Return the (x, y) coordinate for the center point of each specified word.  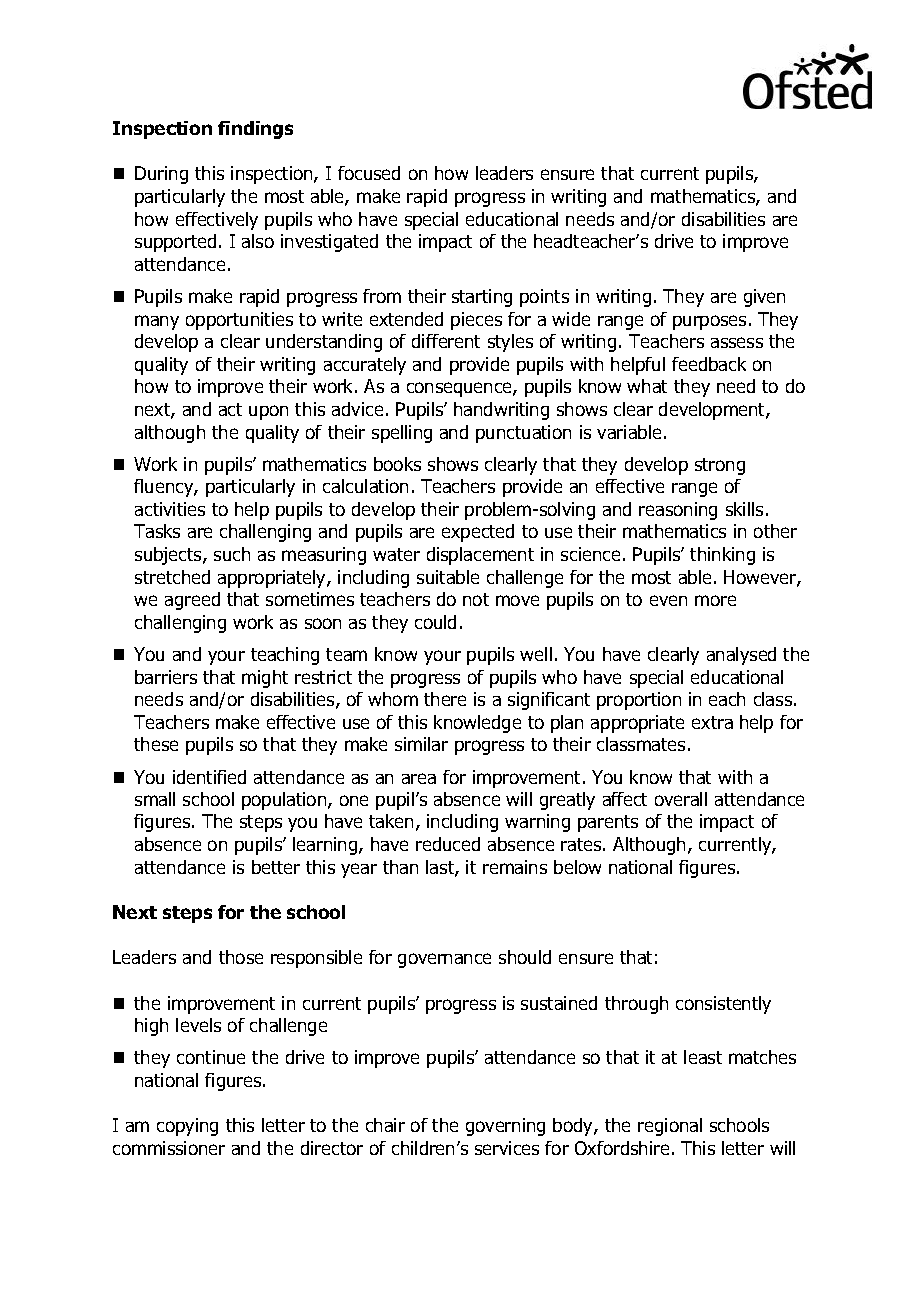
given (764, 298)
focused (369, 173)
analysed (741, 656)
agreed (192, 601)
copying (187, 1127)
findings (255, 130)
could (435, 622)
